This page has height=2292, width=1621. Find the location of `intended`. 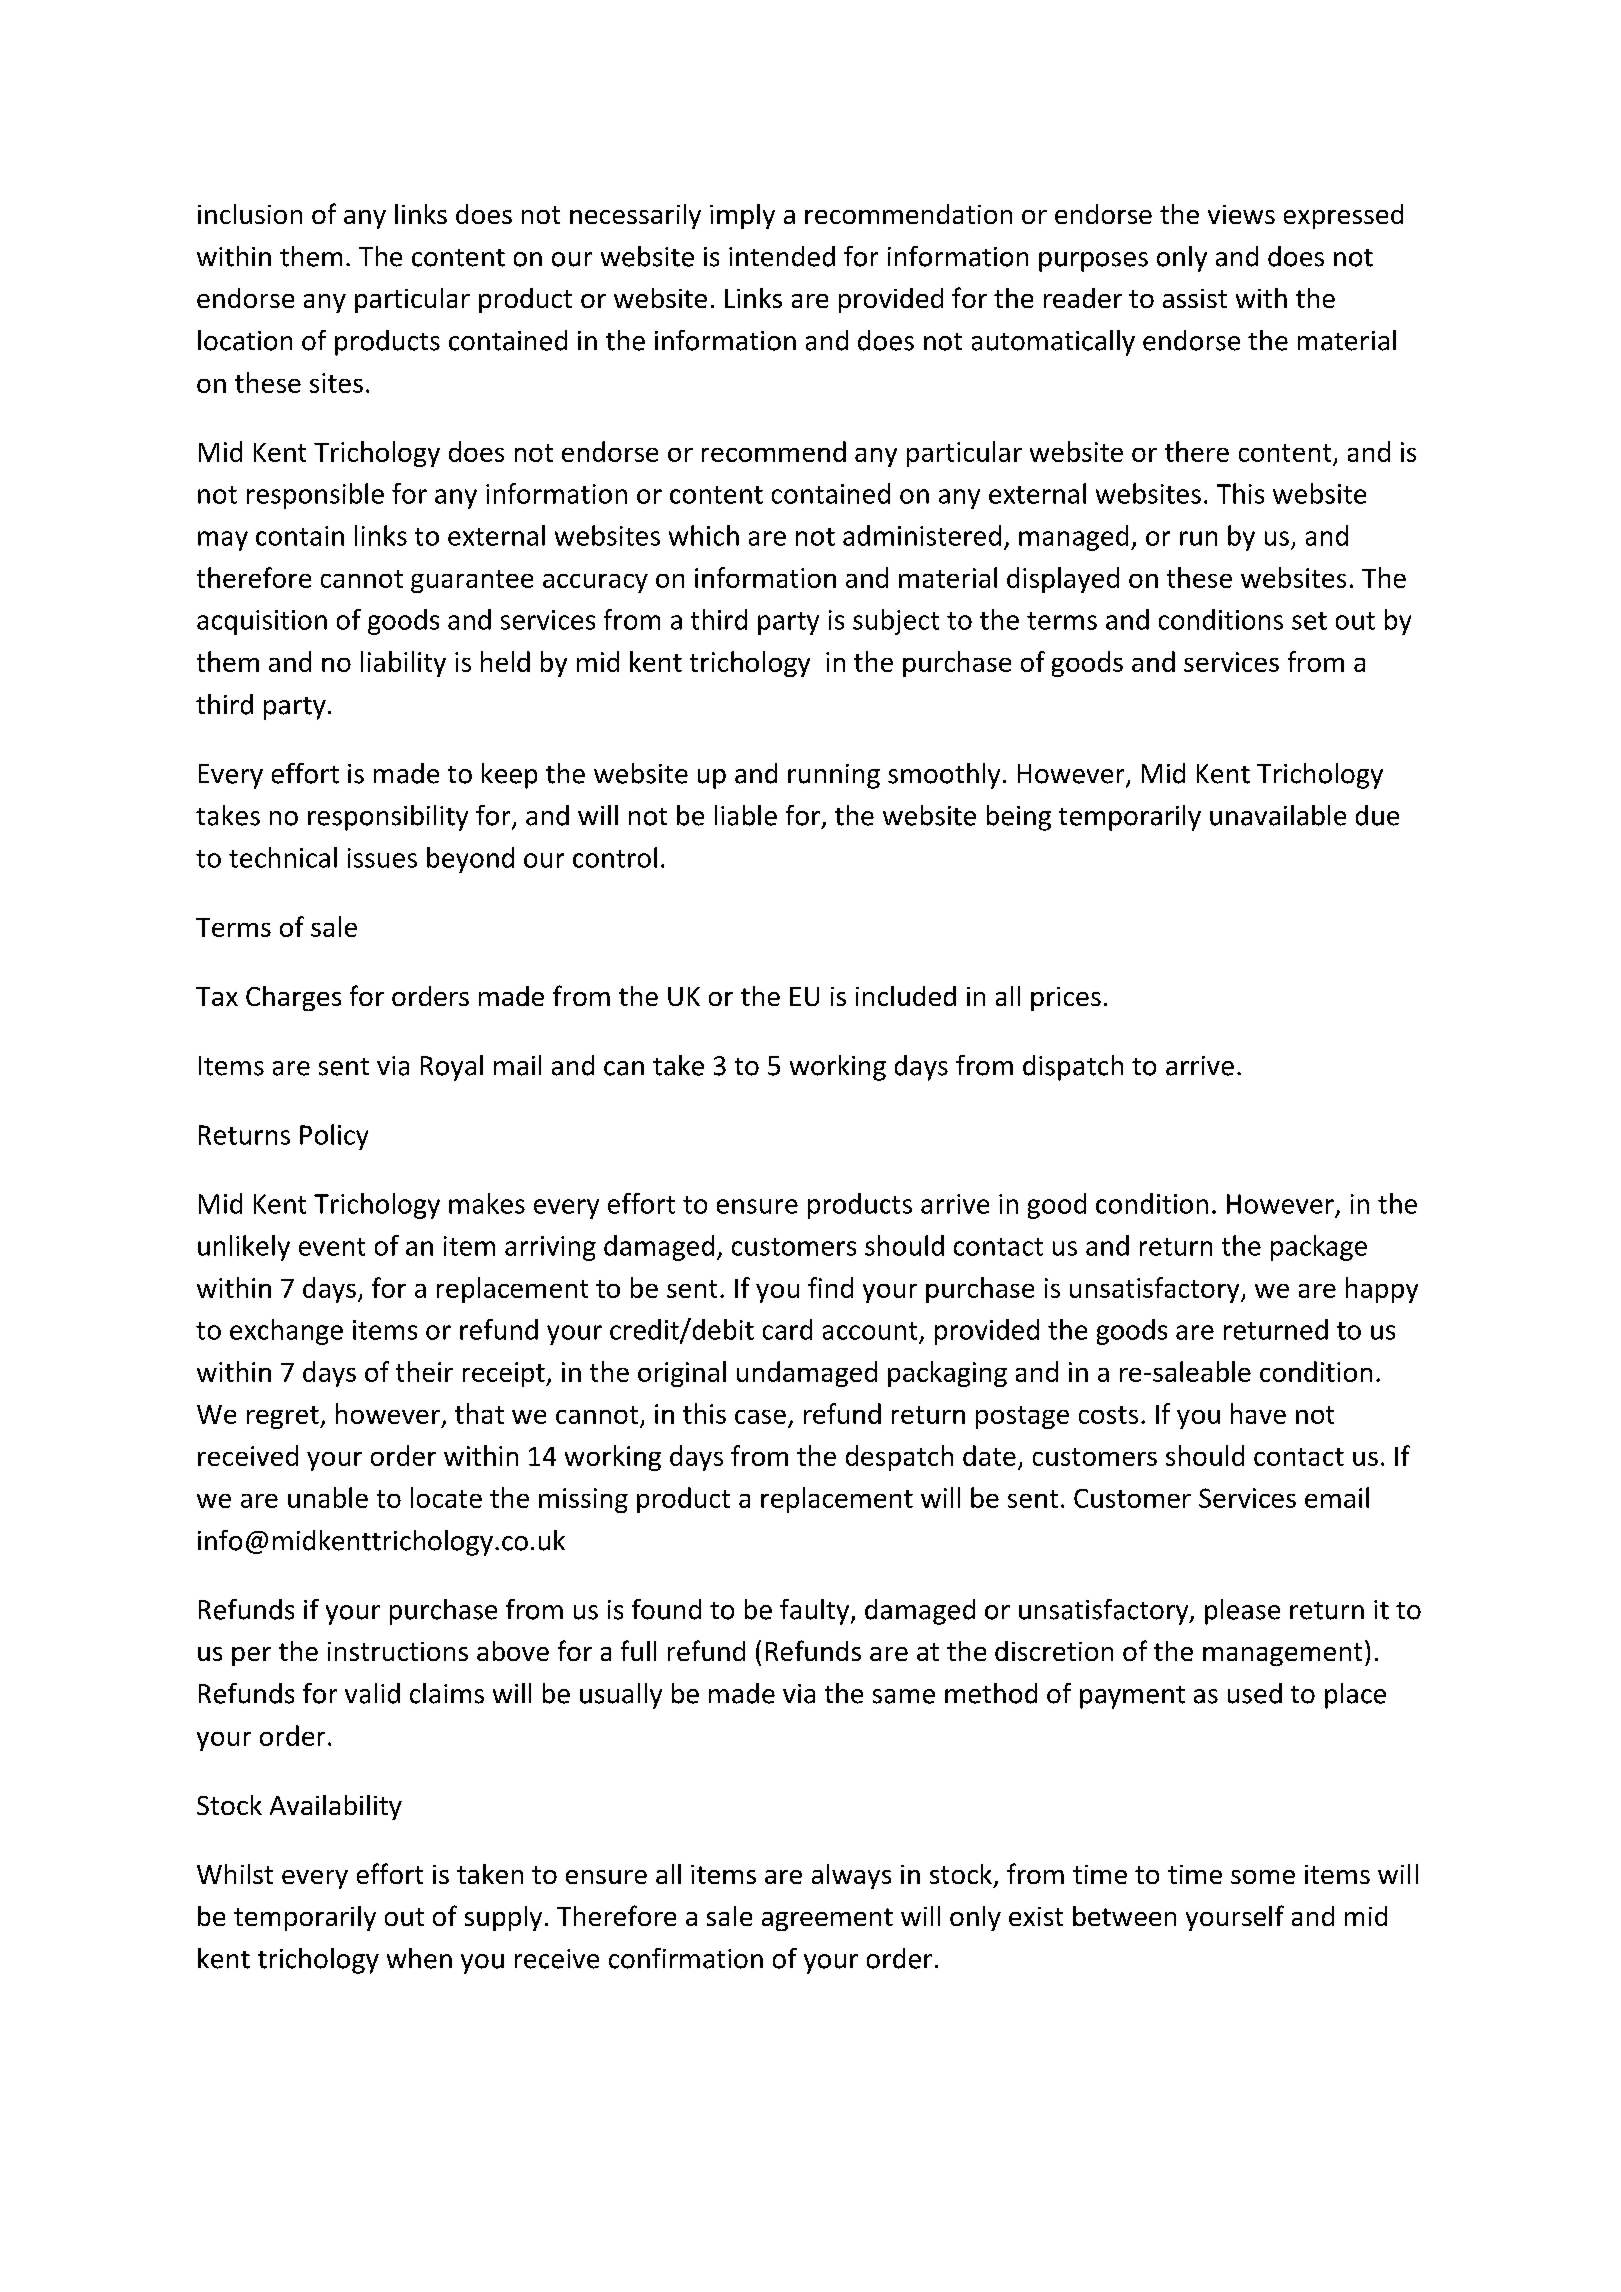

intended is located at coordinates (782, 256).
